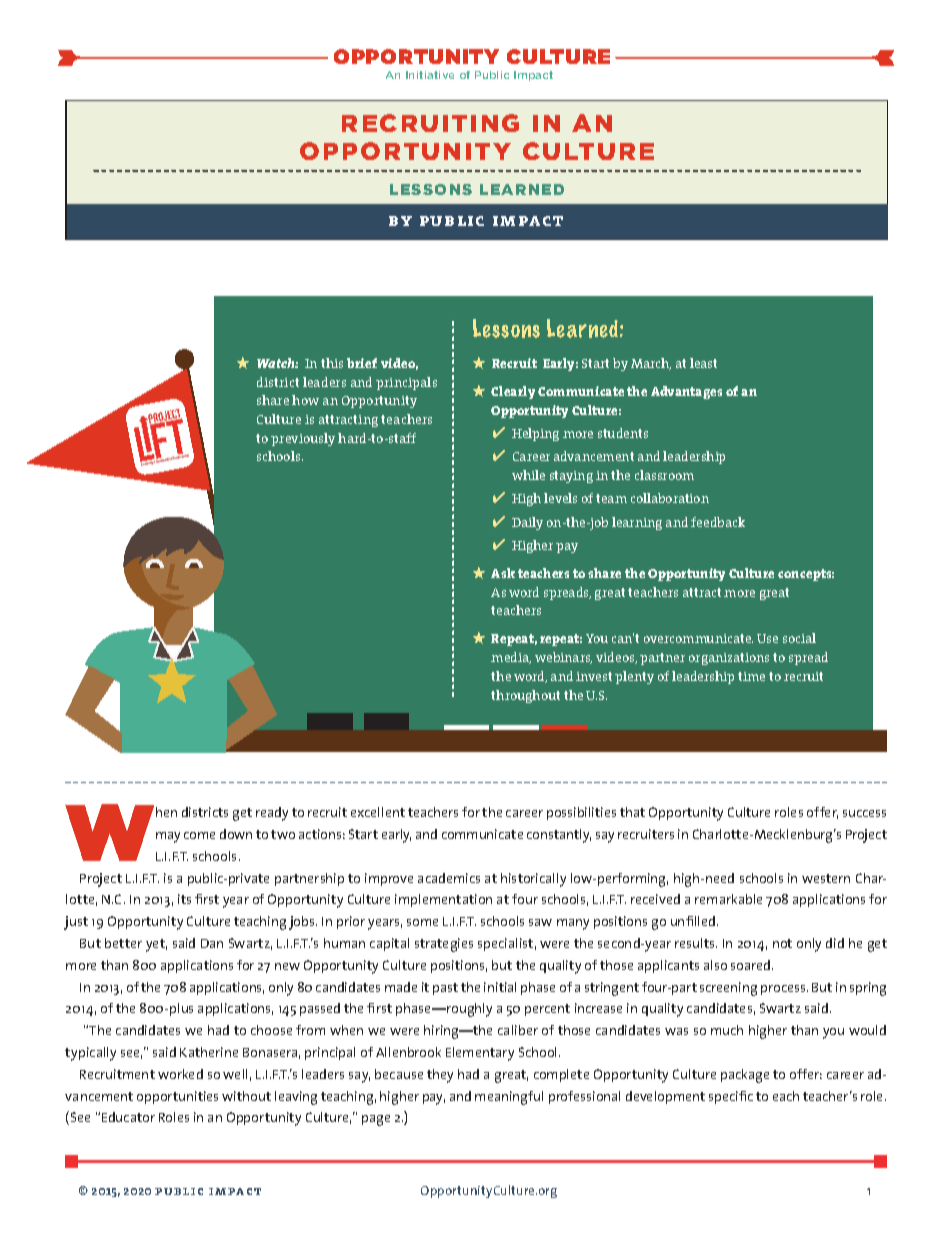 The image size is (952, 1233). What do you see at coordinates (528, 475) in the screenshot?
I see `while` at bounding box center [528, 475].
